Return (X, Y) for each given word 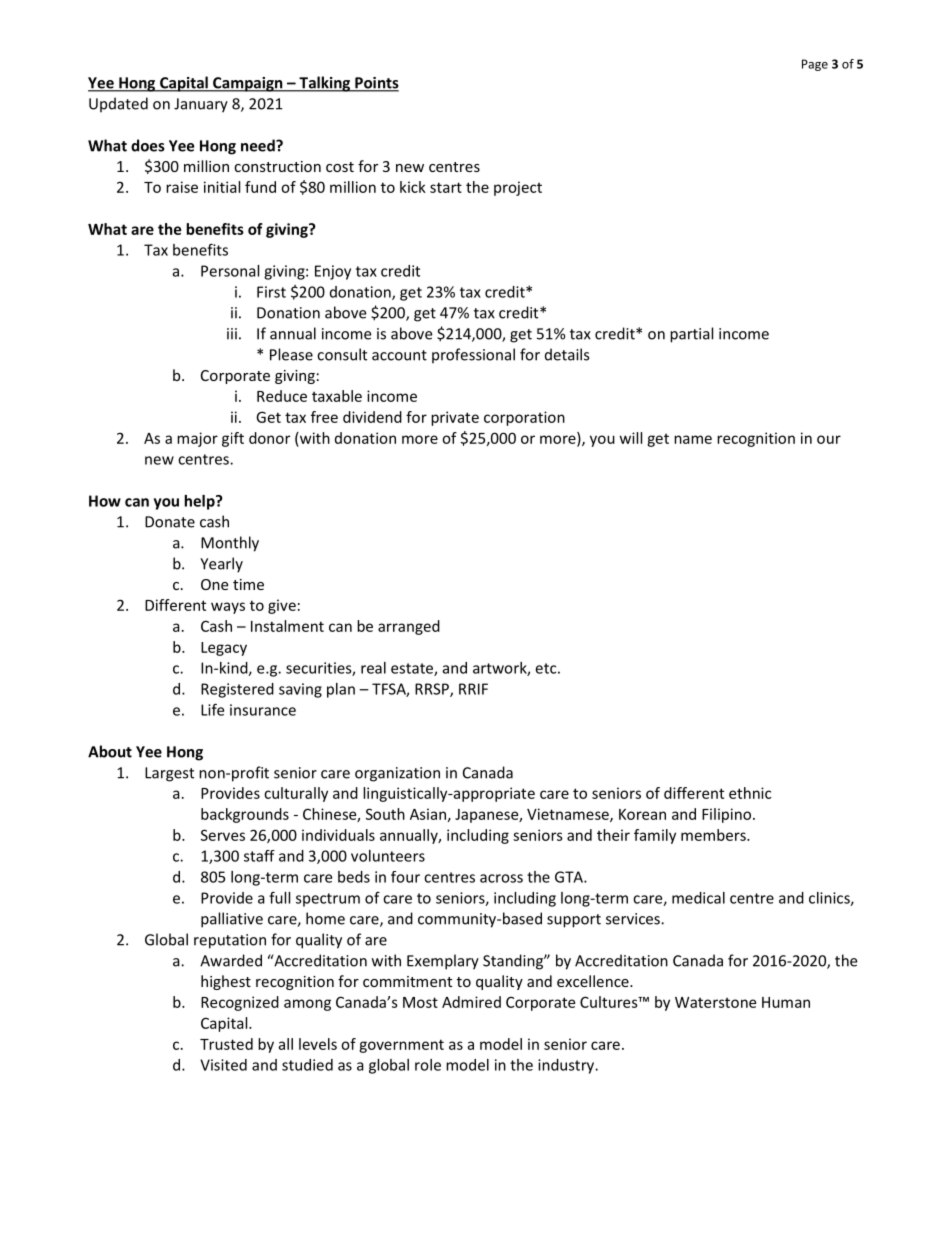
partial (691, 335)
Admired (471, 1002)
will (631, 438)
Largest (169, 774)
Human (786, 1002)
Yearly (221, 565)
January (201, 105)
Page (815, 65)
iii (232, 333)
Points (376, 84)
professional (473, 356)
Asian (428, 814)
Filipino (726, 815)
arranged (409, 627)
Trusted (226, 1044)
